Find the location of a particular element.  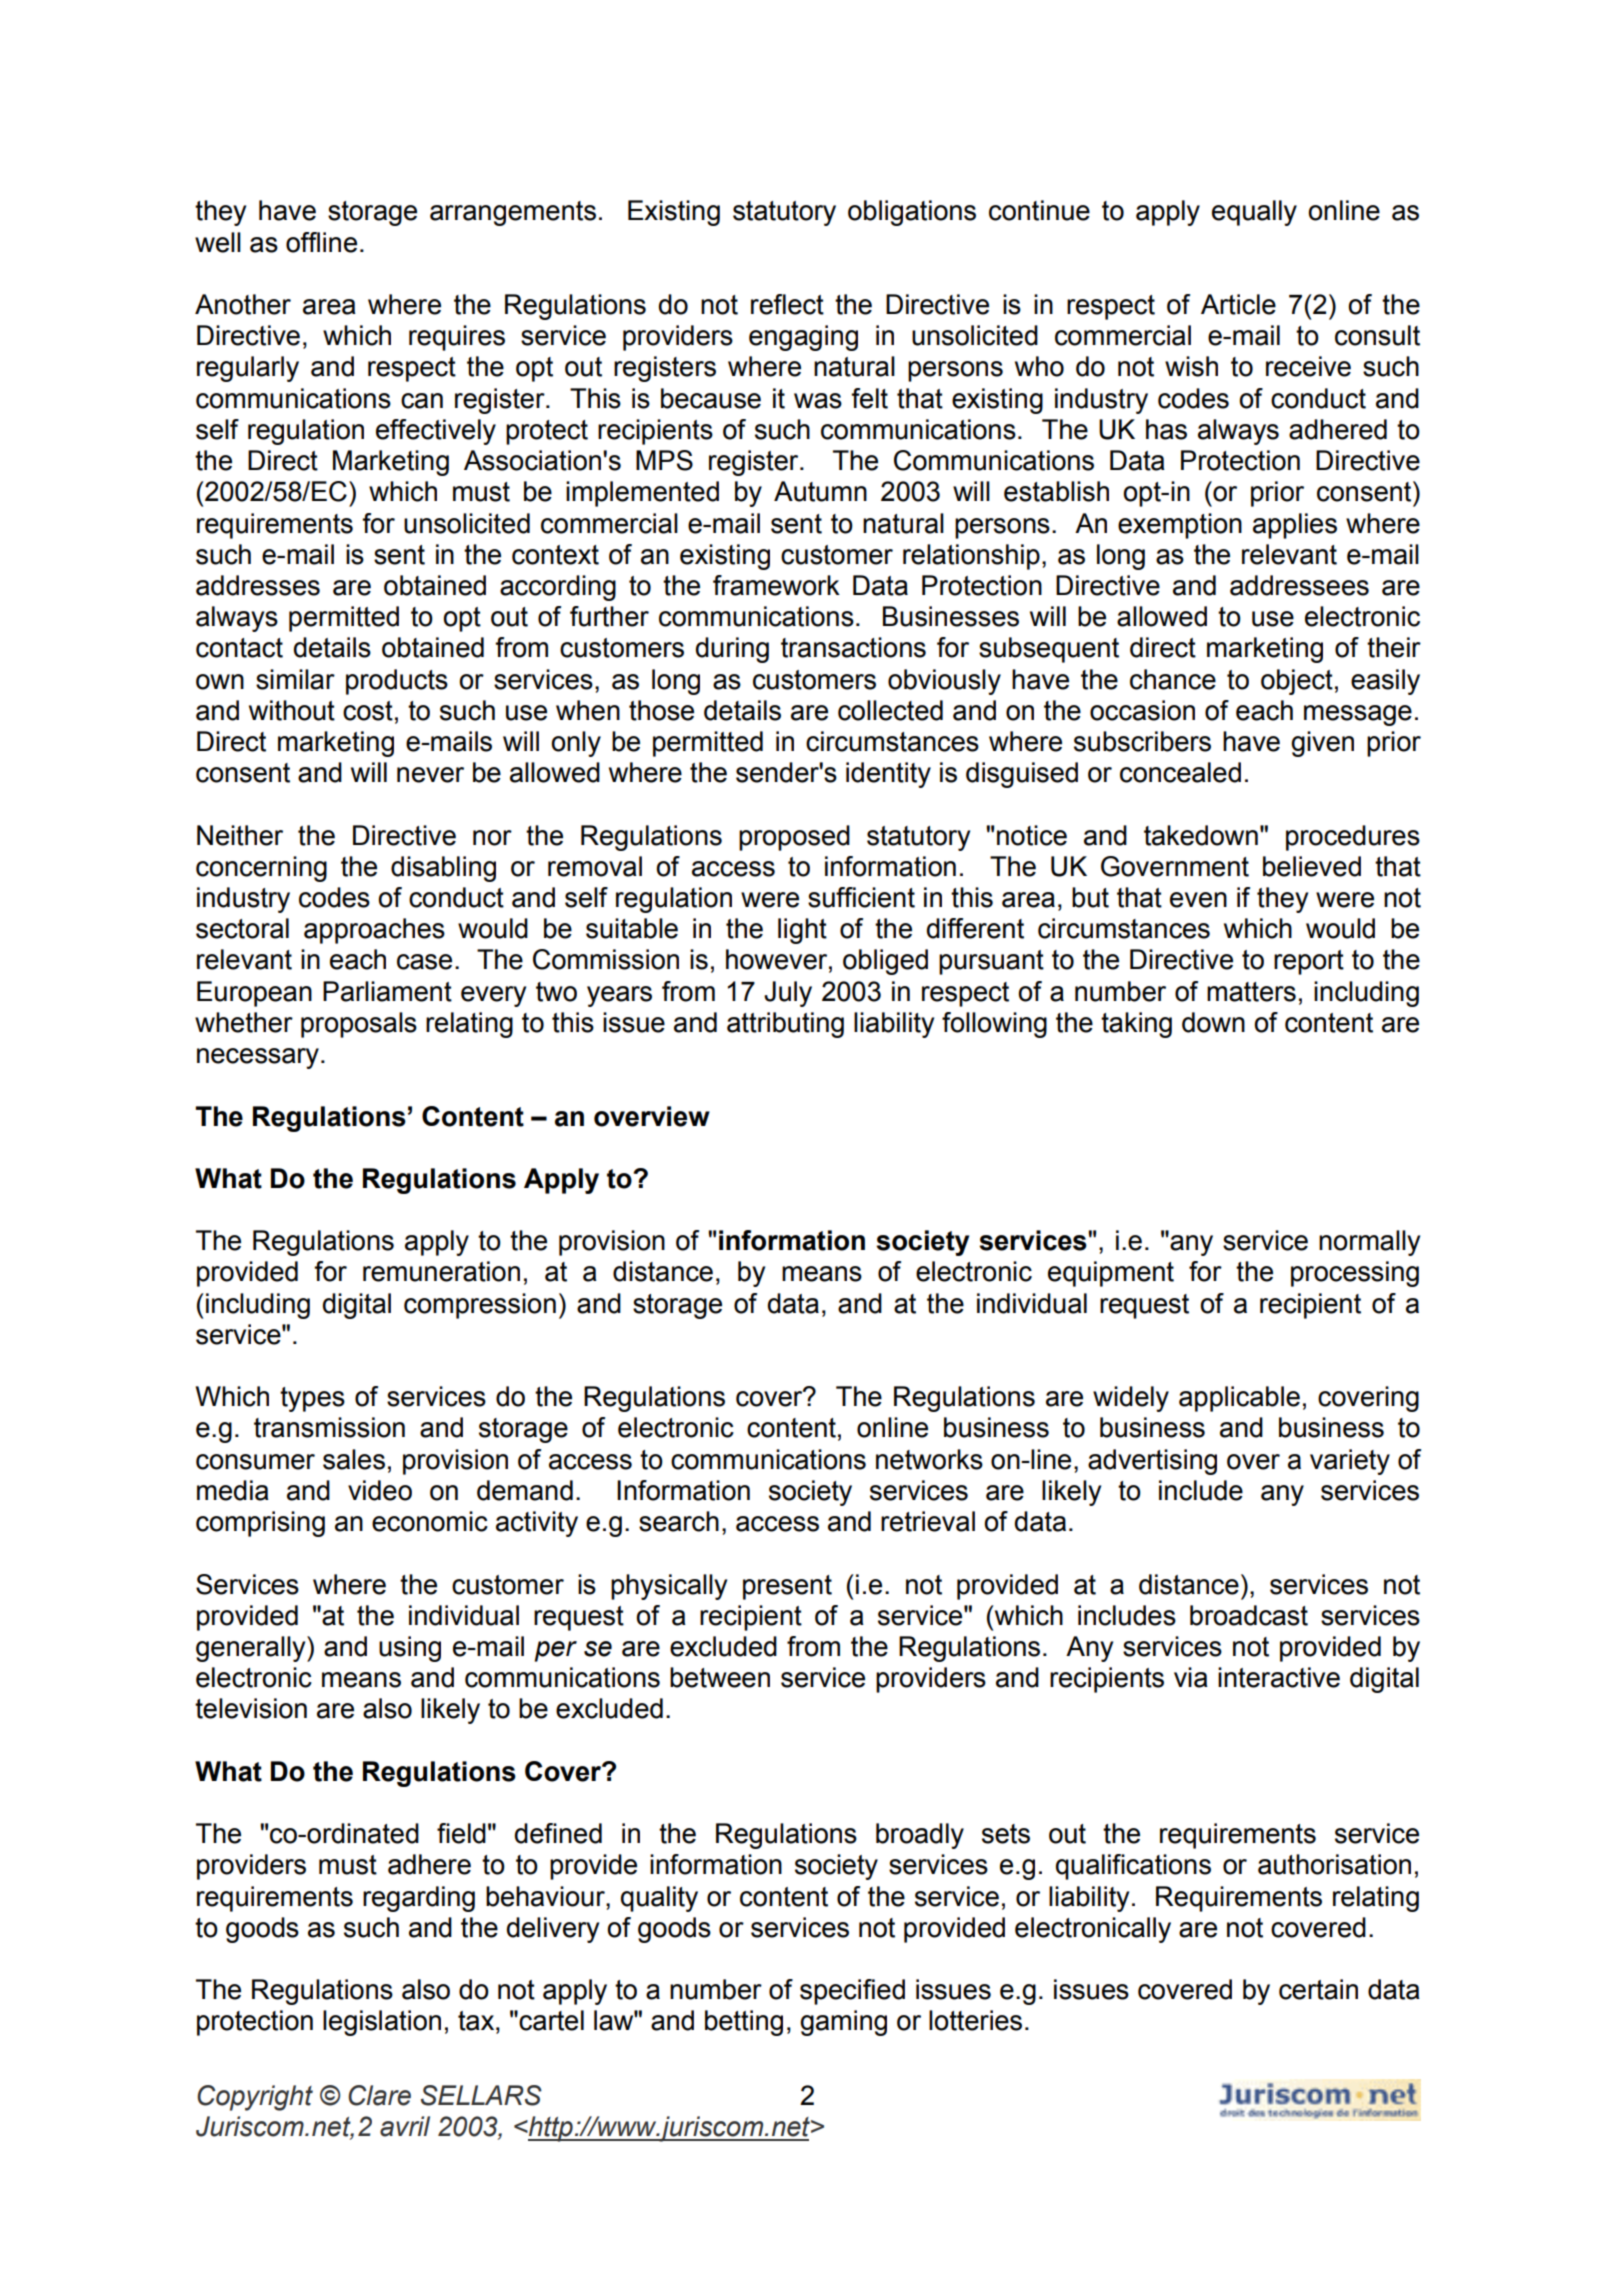

applicable is located at coordinates (1239, 1399).
